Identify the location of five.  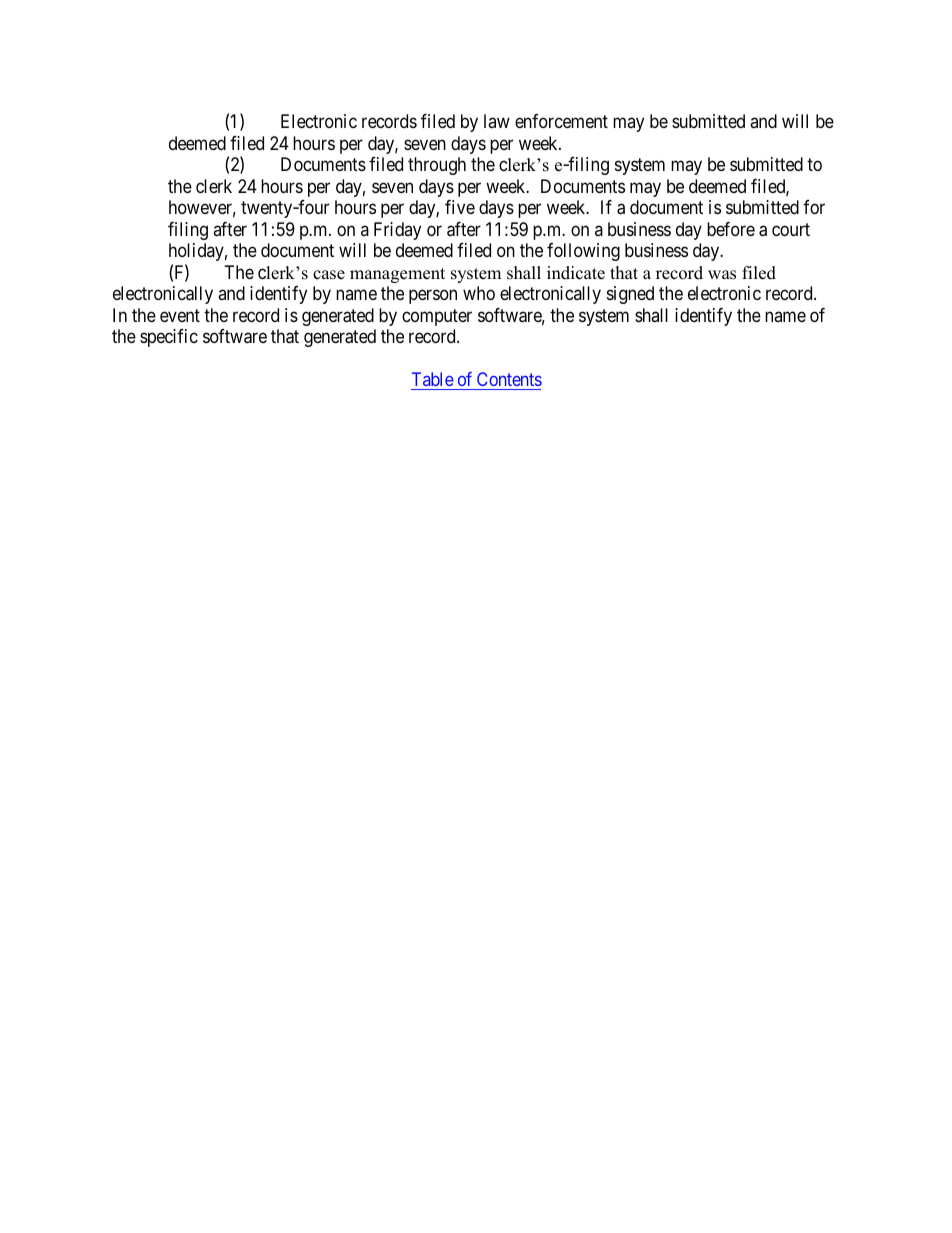
(460, 207).
